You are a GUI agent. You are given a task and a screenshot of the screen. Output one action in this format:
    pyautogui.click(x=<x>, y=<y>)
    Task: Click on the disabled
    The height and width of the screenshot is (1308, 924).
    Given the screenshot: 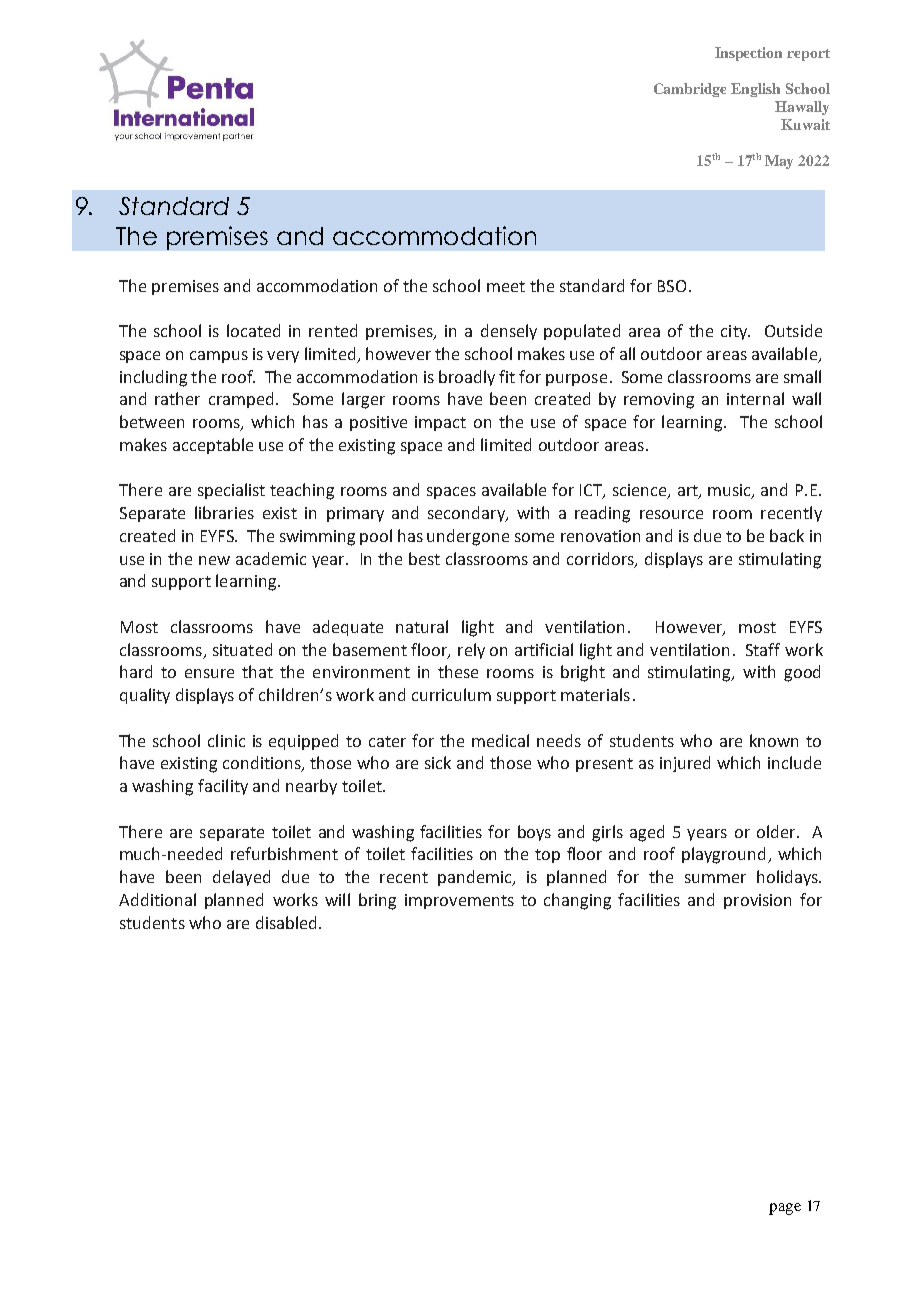 What is the action you would take?
    pyautogui.click(x=286, y=922)
